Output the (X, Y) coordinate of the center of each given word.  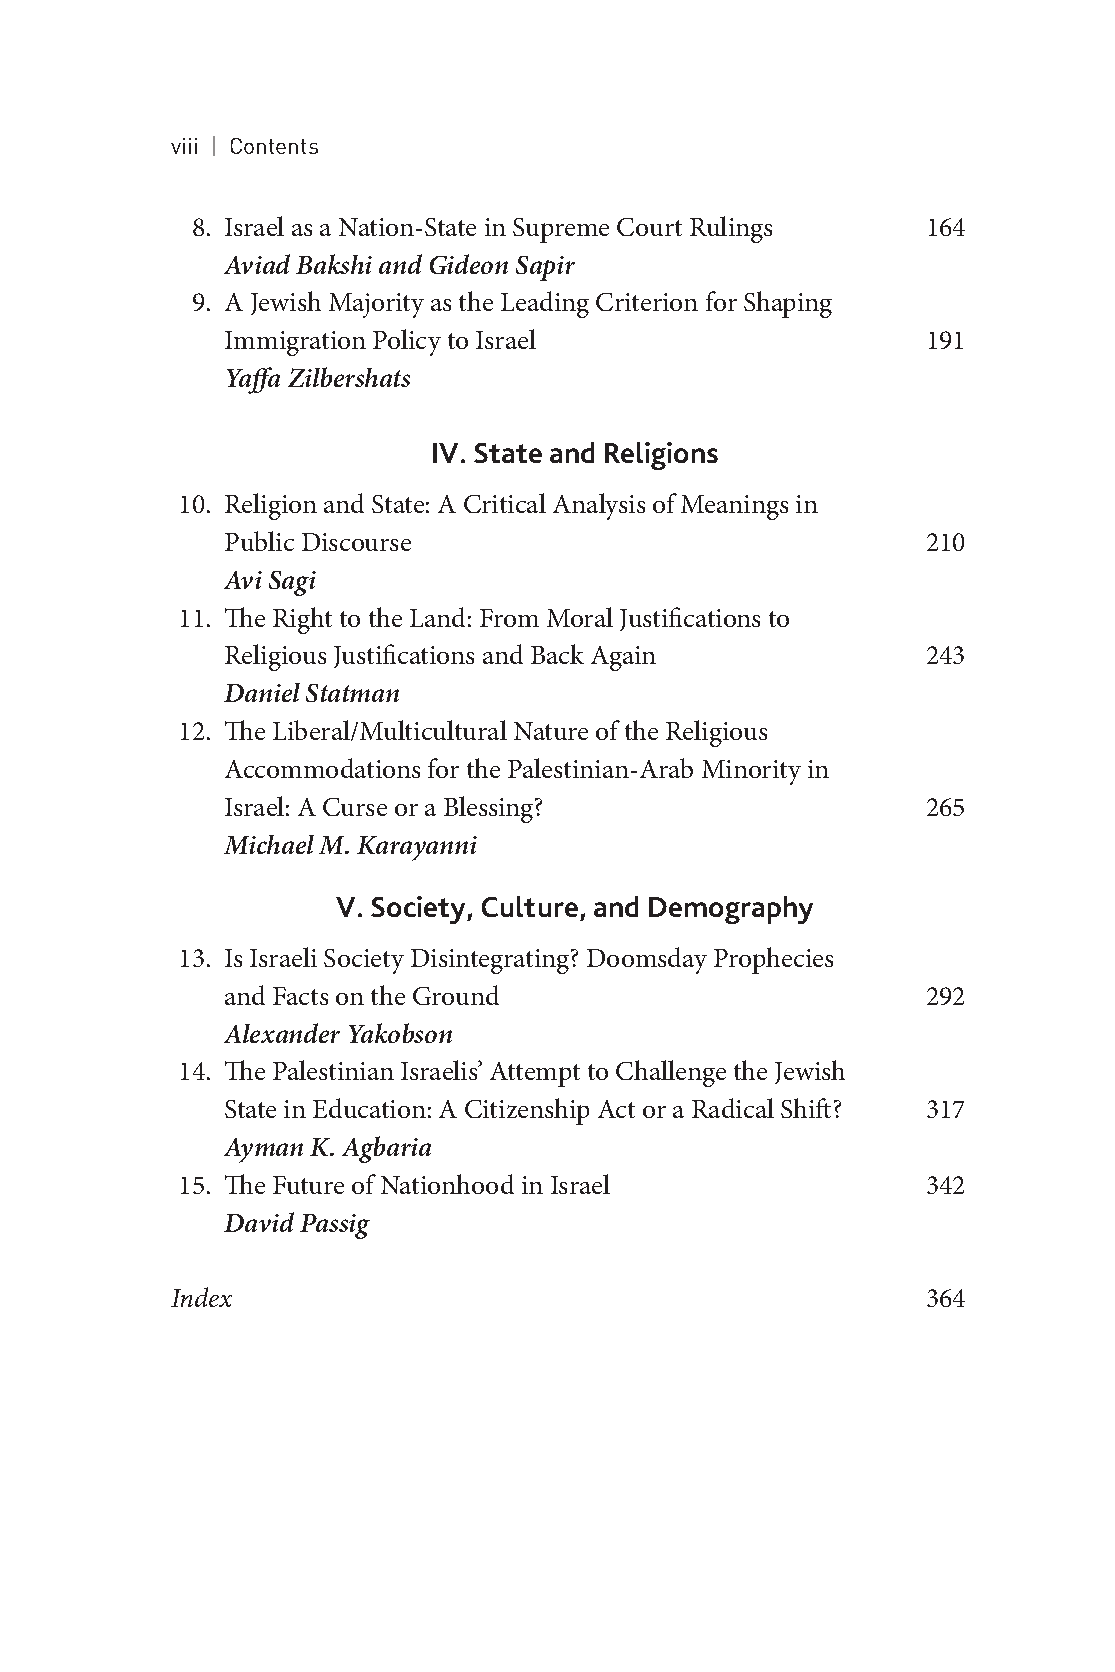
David (259, 1222)
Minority (751, 772)
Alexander (282, 1033)
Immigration (295, 343)
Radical (733, 1108)
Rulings (731, 229)
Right (302, 620)
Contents (274, 146)
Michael (269, 844)
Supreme (561, 230)
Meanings (734, 507)
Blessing (490, 809)
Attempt (535, 1074)
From (509, 618)
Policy (407, 342)
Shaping (788, 304)
